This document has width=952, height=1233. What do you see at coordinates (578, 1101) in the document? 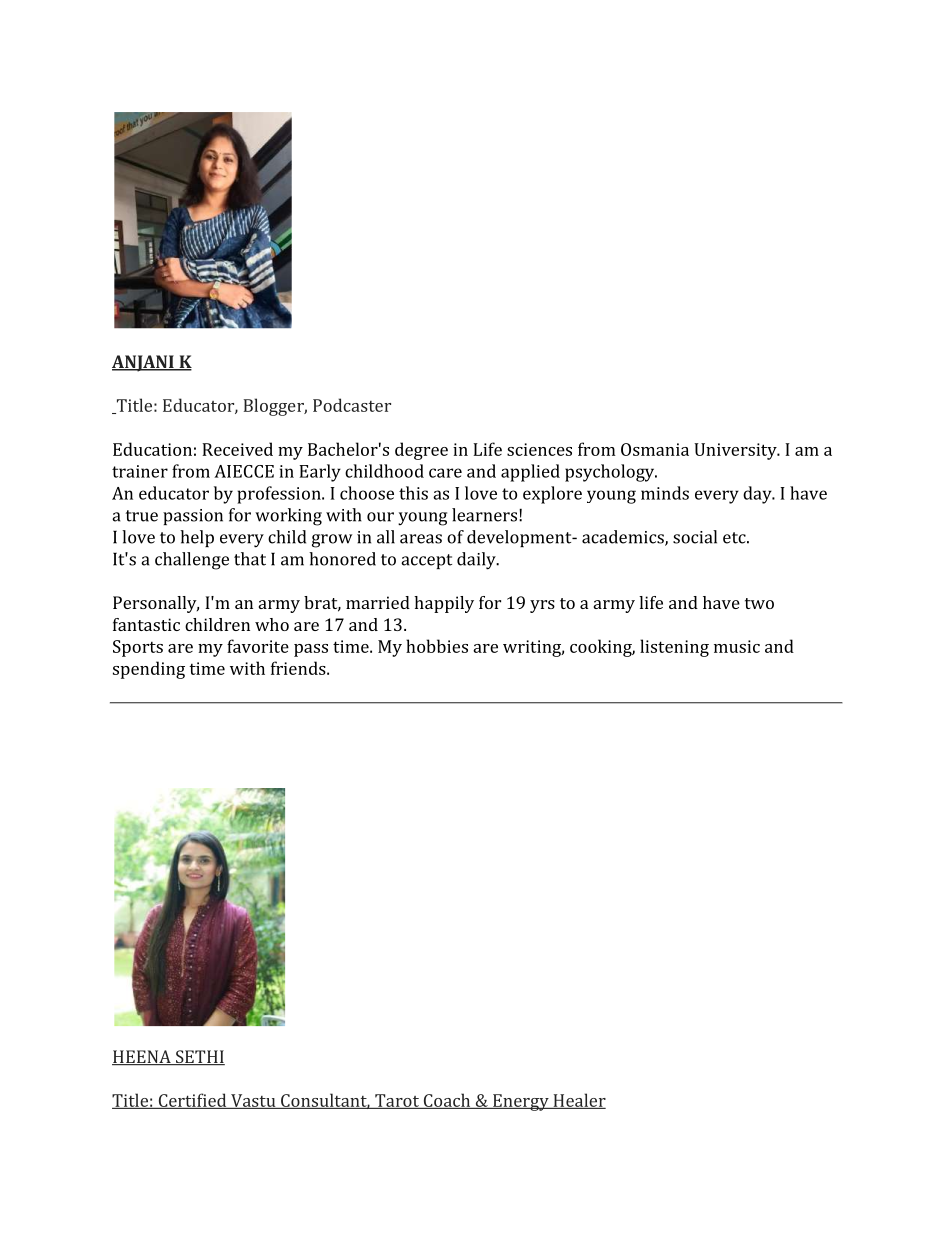
I see `Healer` at bounding box center [578, 1101].
